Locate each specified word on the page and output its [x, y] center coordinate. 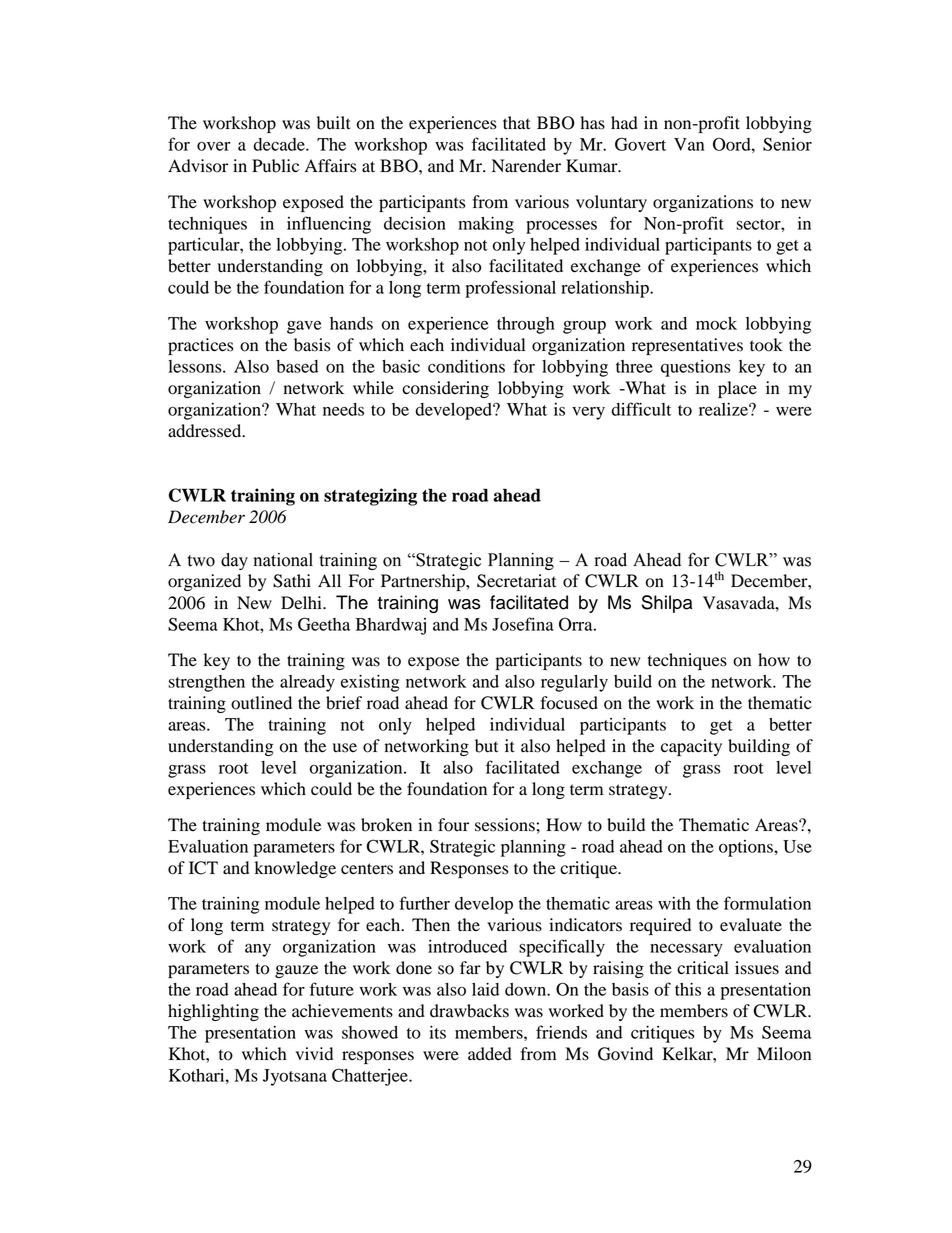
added [490, 1054]
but [486, 746]
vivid [314, 1054]
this [688, 989]
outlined [261, 703]
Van [689, 144]
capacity [691, 747]
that [516, 123]
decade [280, 144]
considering [445, 389]
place [737, 389]
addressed [206, 431]
